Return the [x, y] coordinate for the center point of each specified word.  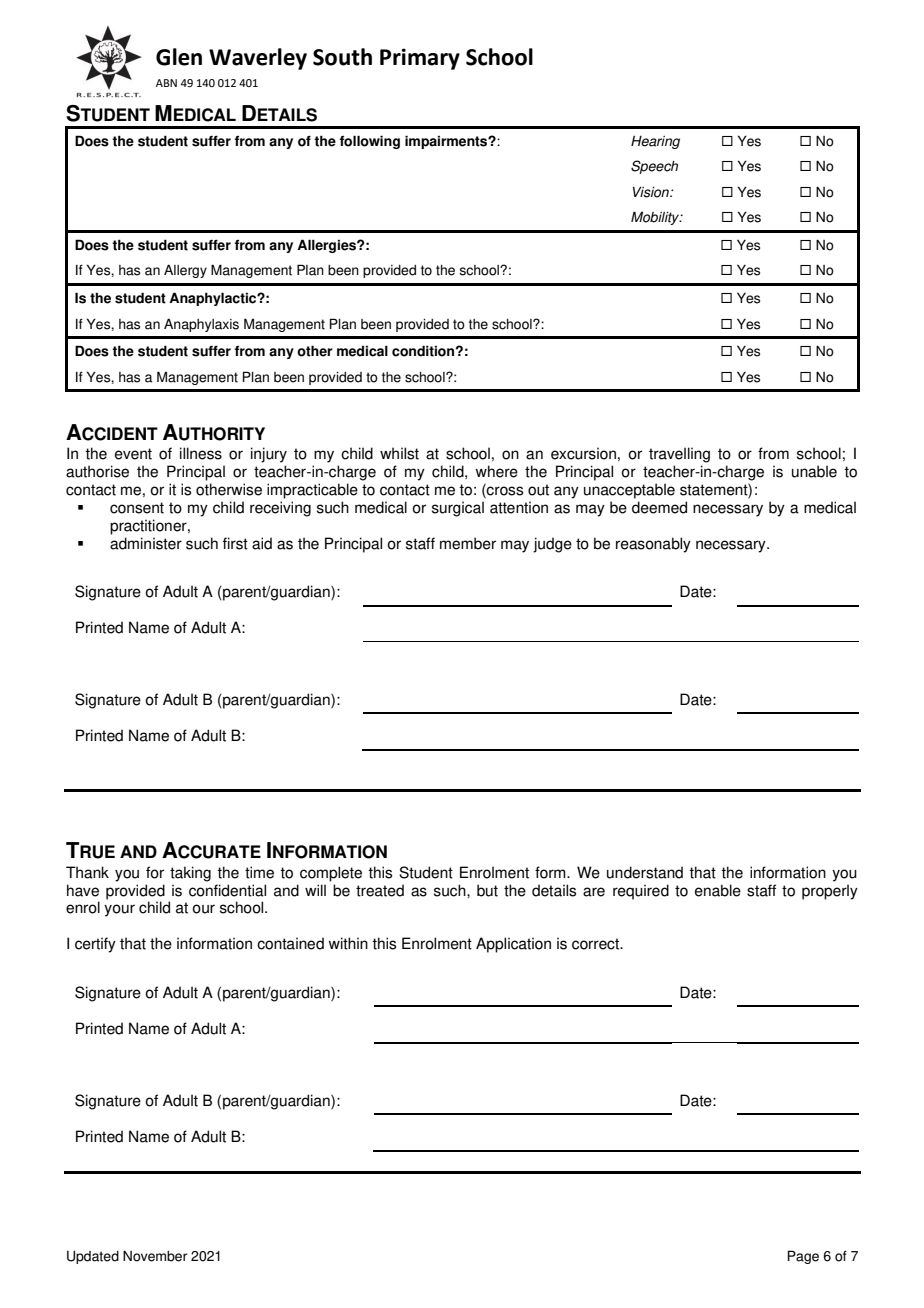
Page [803, 1257]
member [468, 543]
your [119, 910]
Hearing [655, 142]
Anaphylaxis [201, 325]
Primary [420, 59]
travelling [679, 455]
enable [718, 890]
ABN [166, 83]
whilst [399, 453]
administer [146, 543]
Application [513, 945]
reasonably [653, 545]
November [155, 1256]
